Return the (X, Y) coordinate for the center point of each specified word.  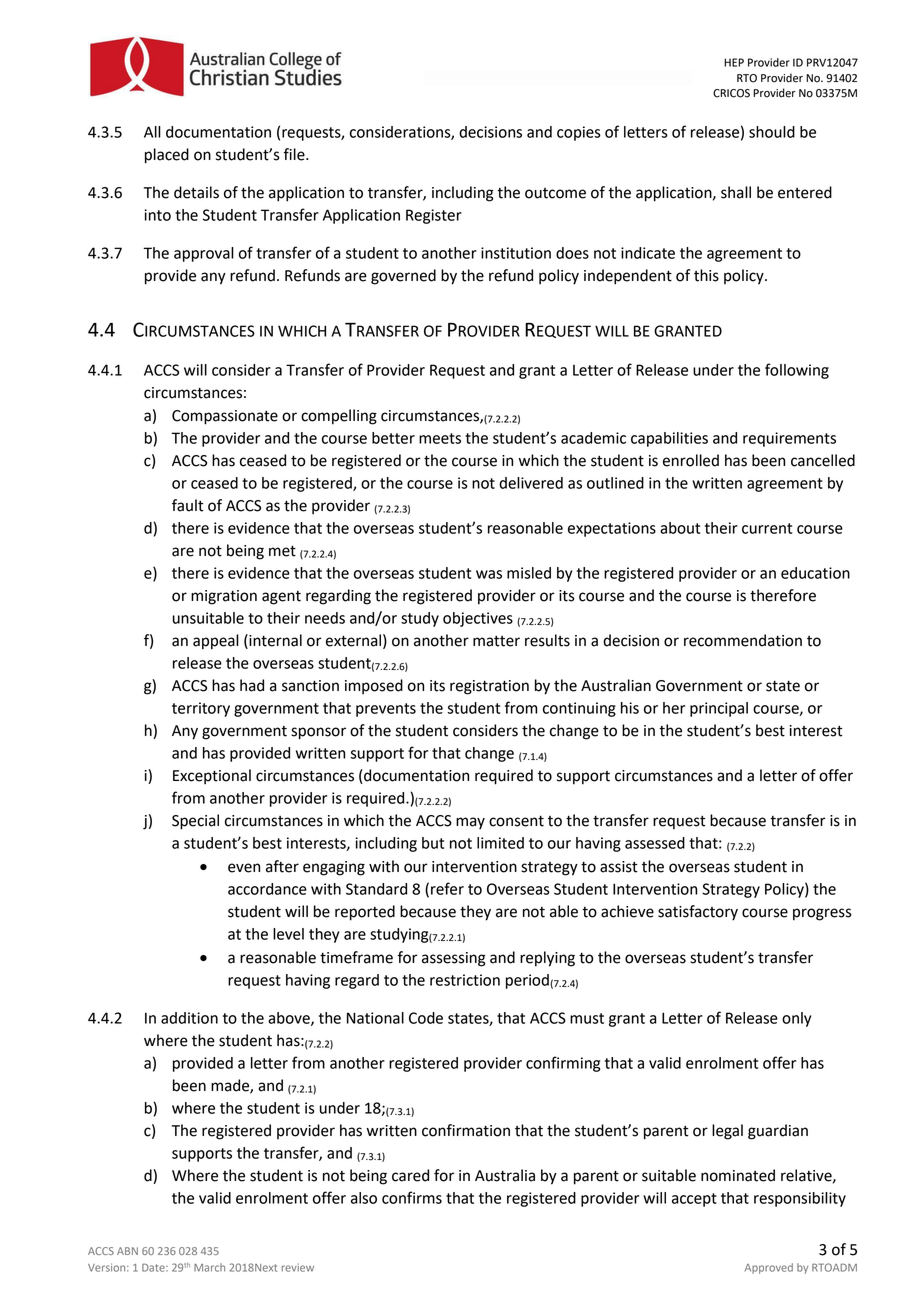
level (288, 934)
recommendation (743, 640)
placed (167, 156)
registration (489, 687)
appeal (216, 642)
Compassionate (225, 417)
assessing (454, 959)
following (797, 371)
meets (440, 438)
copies (579, 133)
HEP (734, 62)
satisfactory (698, 913)
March (209, 1267)
